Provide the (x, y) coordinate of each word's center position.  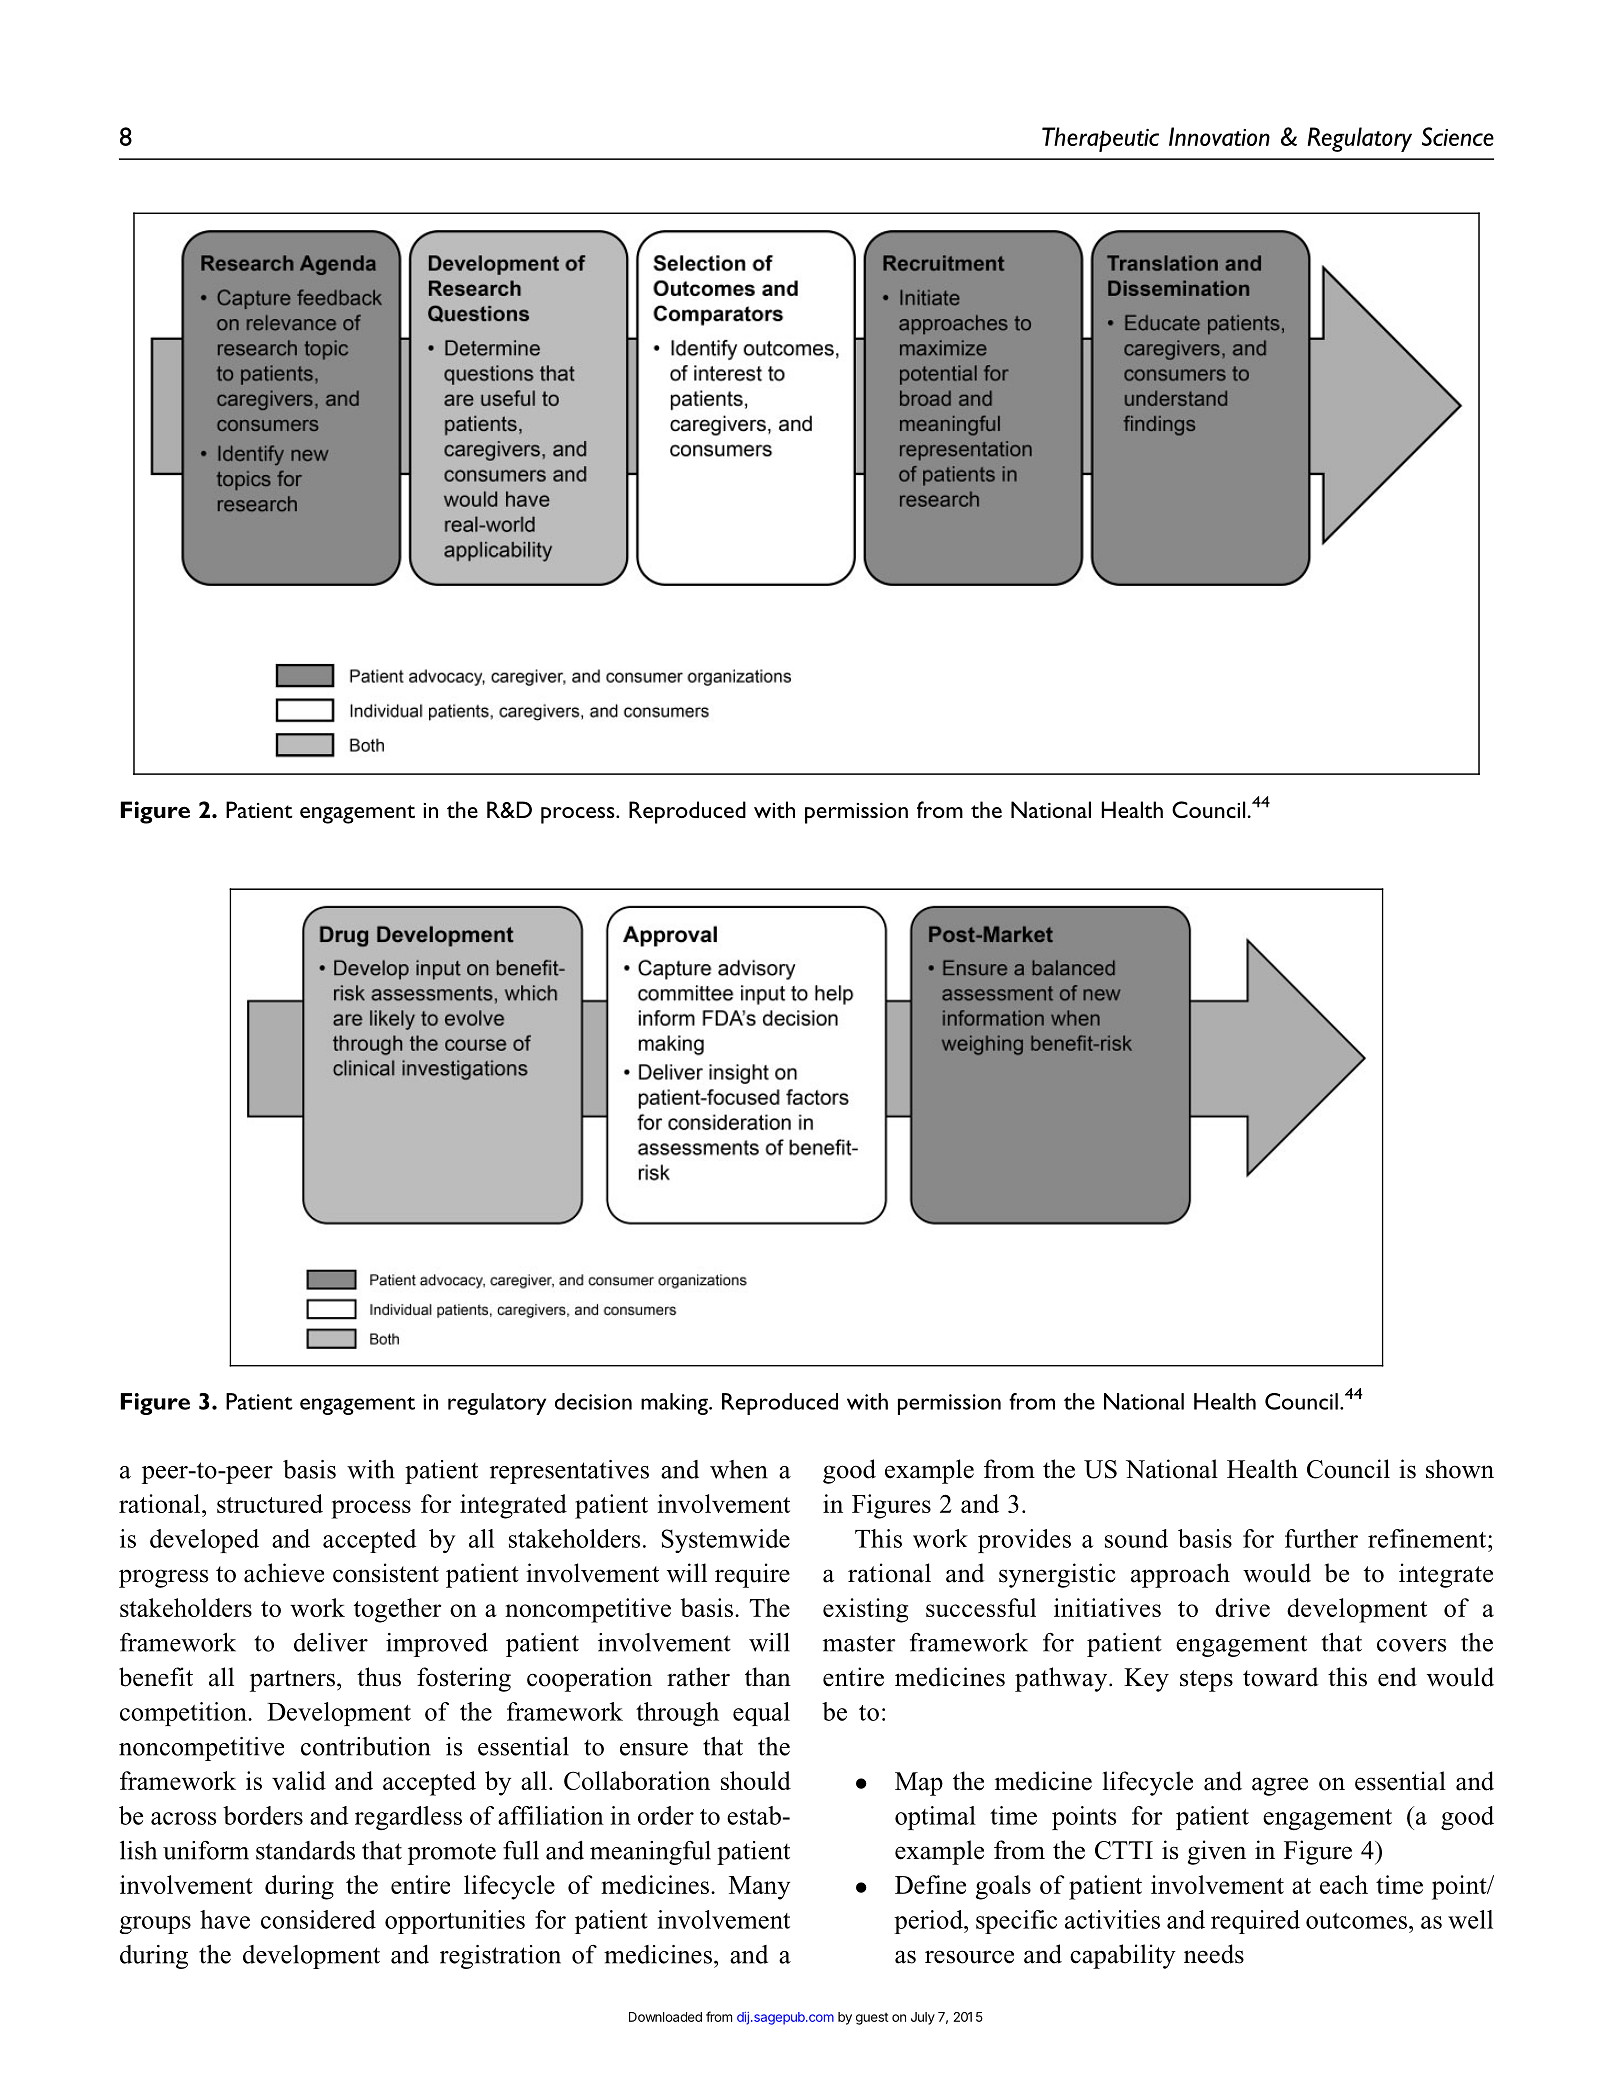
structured (270, 1503)
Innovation (1219, 136)
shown (1460, 1469)
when (739, 1469)
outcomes (1358, 1921)
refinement (1428, 1538)
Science (1458, 136)
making (675, 1404)
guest (872, 2019)
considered (318, 1919)
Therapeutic (1100, 139)
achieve (284, 1573)
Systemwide (726, 1541)
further (1321, 1538)
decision (593, 1401)
